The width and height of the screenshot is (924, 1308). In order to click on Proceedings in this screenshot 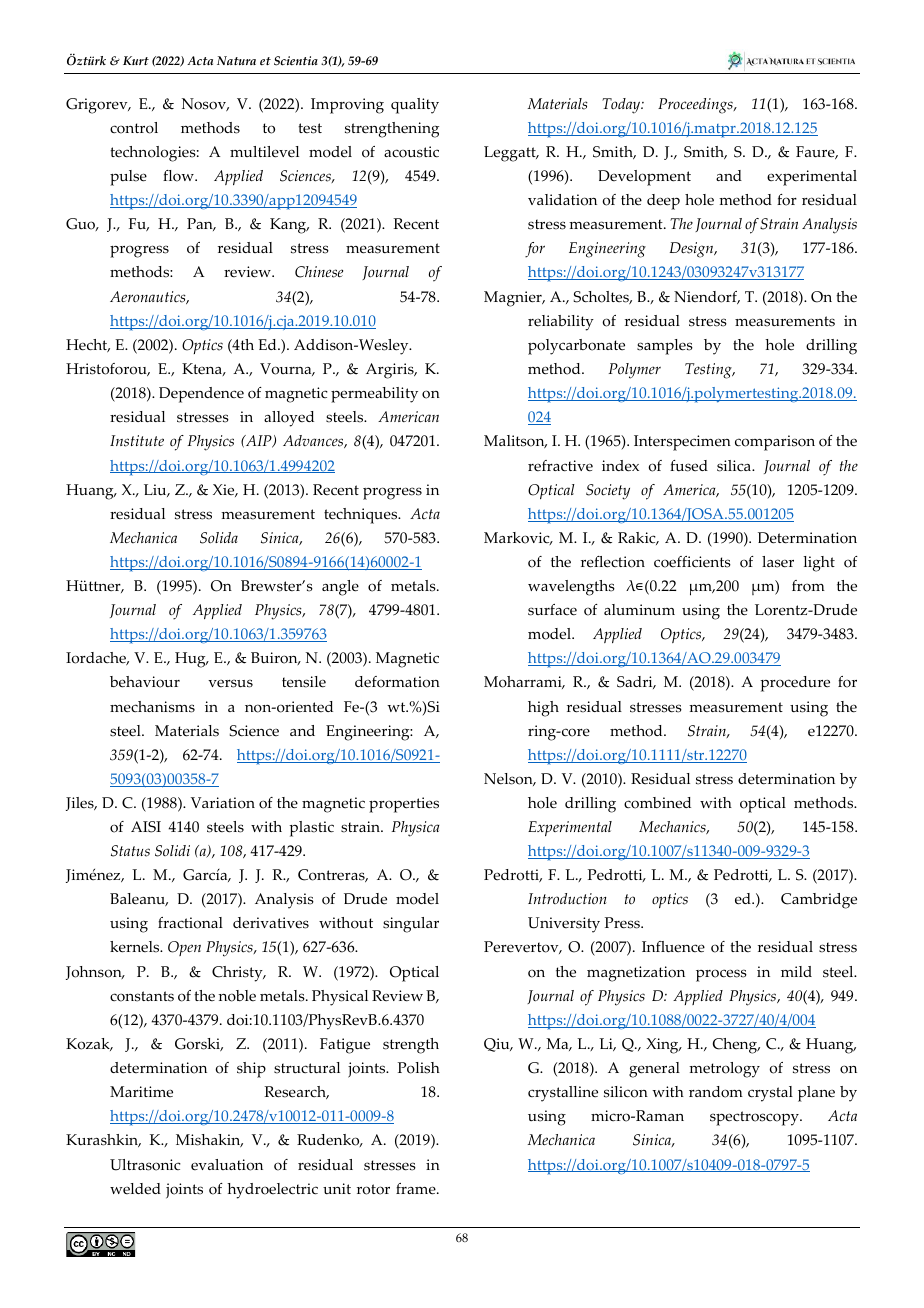, I will do `click(696, 106)`.
